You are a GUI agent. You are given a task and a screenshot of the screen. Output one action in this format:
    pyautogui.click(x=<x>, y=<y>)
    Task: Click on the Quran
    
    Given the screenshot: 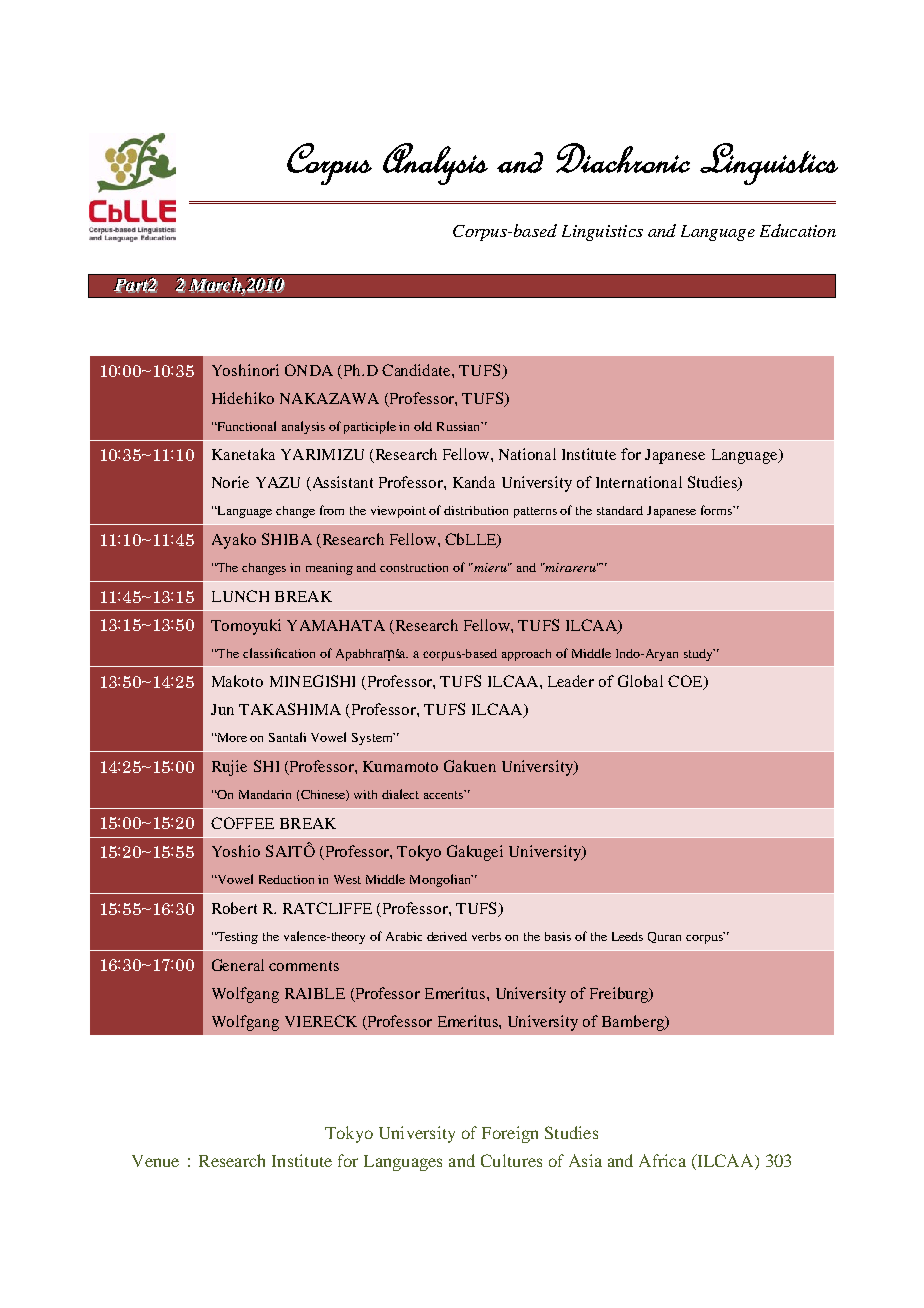 What is the action you would take?
    pyautogui.click(x=664, y=937)
